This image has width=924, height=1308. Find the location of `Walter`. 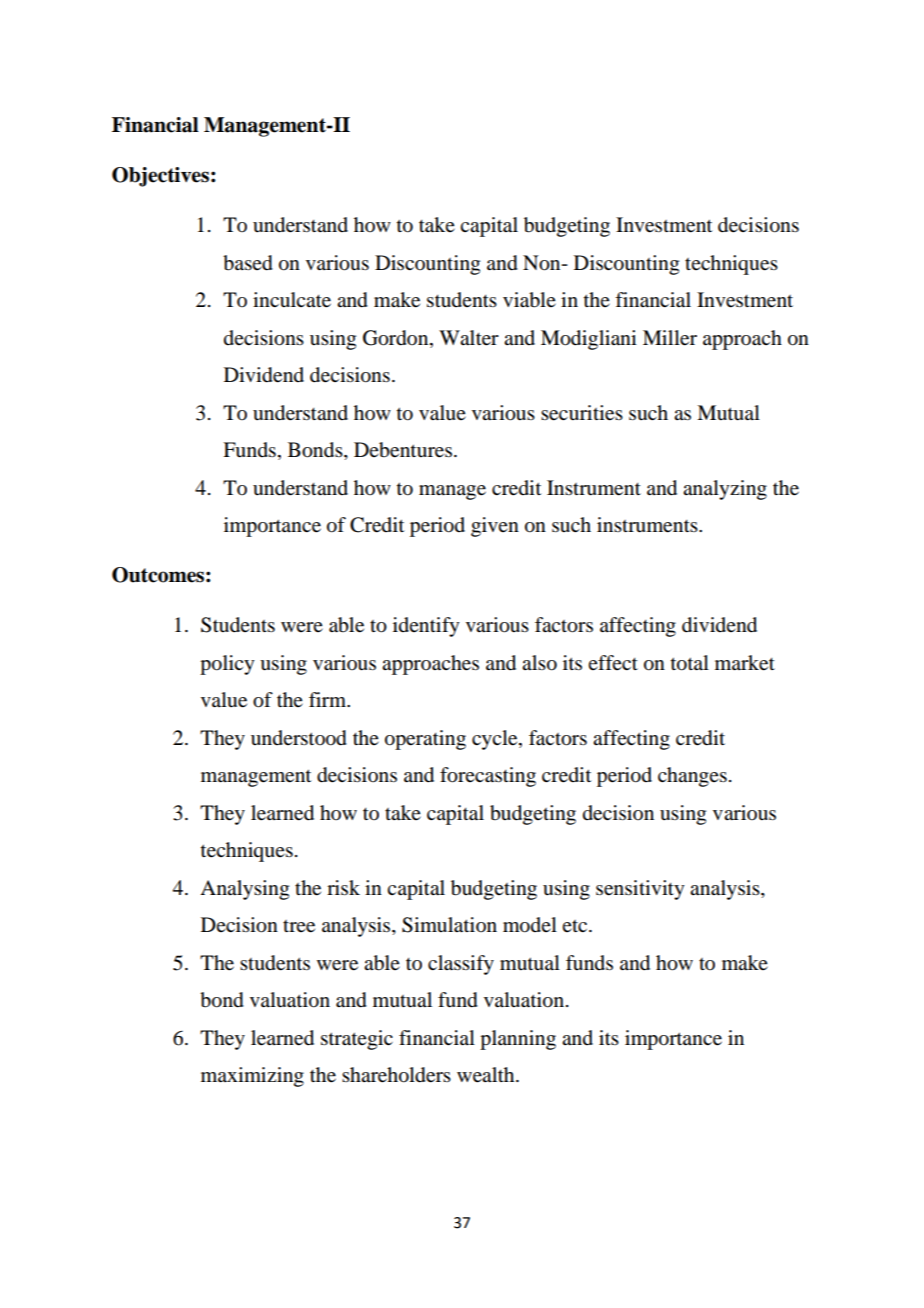

Walter is located at coordinates (469, 338).
